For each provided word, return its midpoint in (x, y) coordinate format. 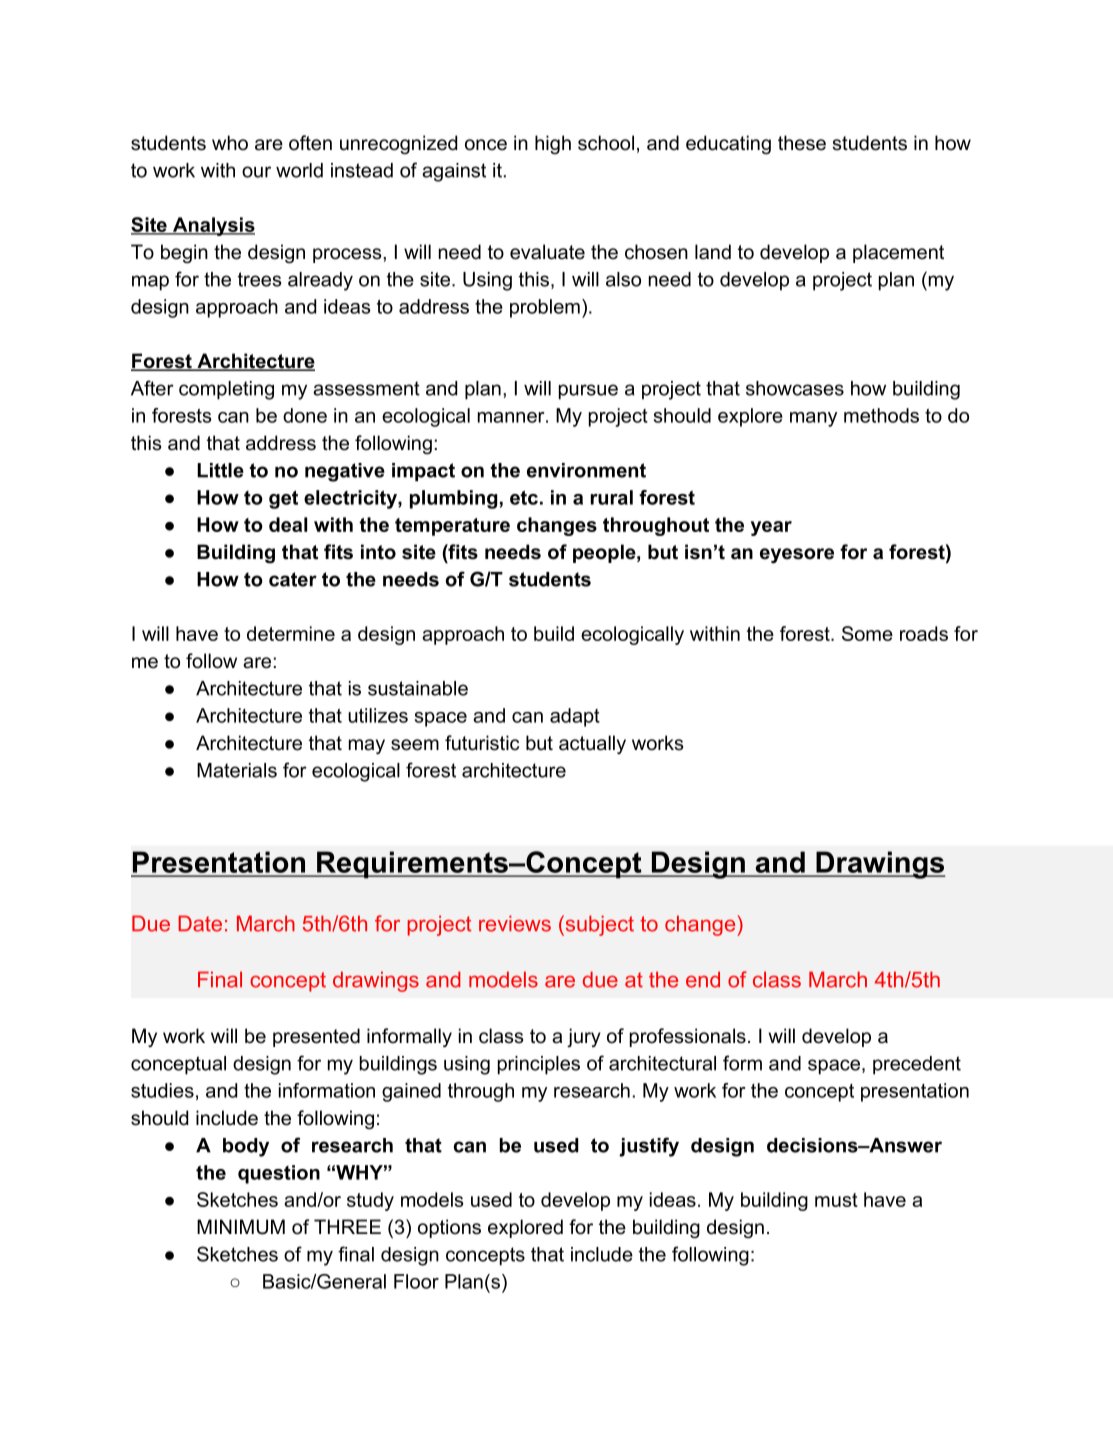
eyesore (797, 555)
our (256, 172)
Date (200, 923)
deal (288, 524)
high (553, 144)
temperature (452, 527)
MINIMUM (241, 1227)
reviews (515, 923)
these (802, 143)
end (703, 979)
